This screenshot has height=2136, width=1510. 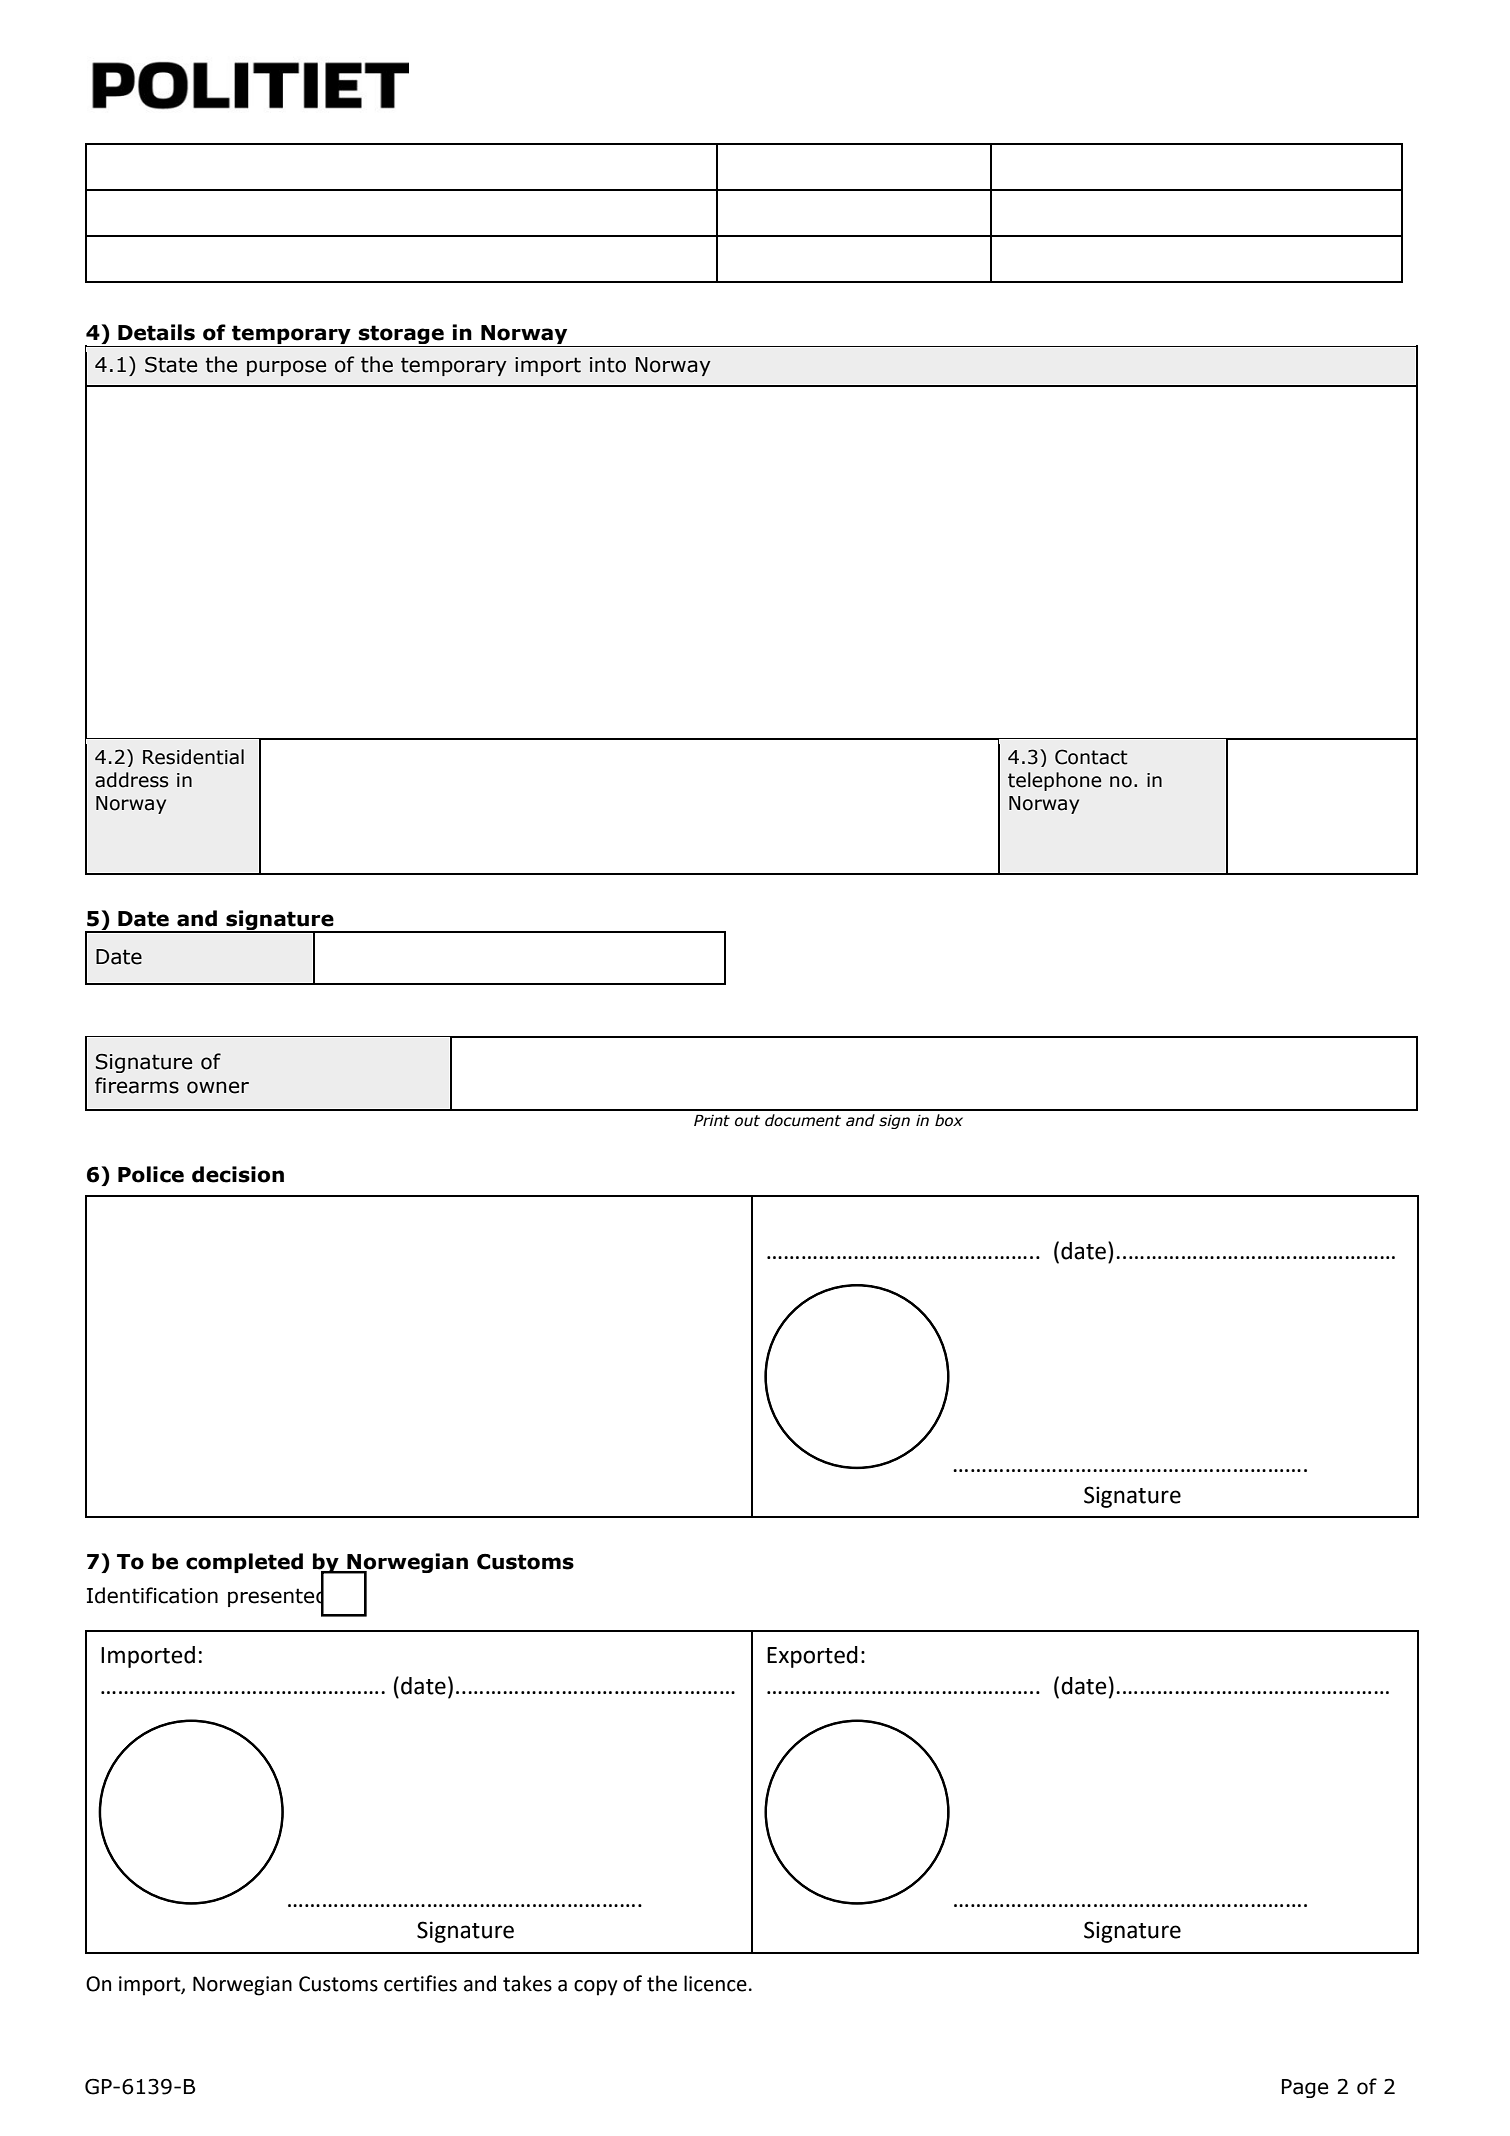 What do you see at coordinates (238, 1174) in the screenshot?
I see `decision` at bounding box center [238, 1174].
